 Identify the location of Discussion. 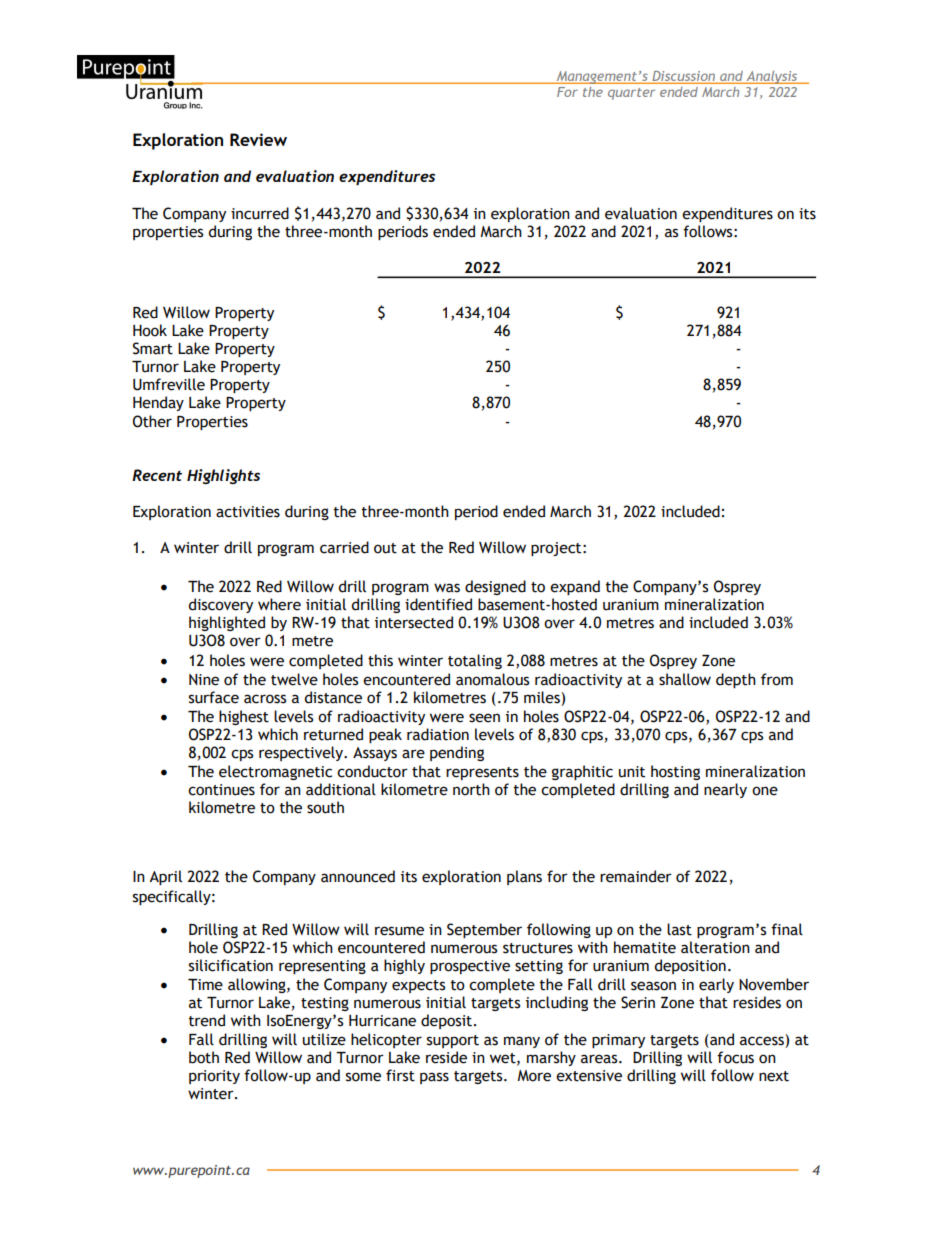
(684, 77).
